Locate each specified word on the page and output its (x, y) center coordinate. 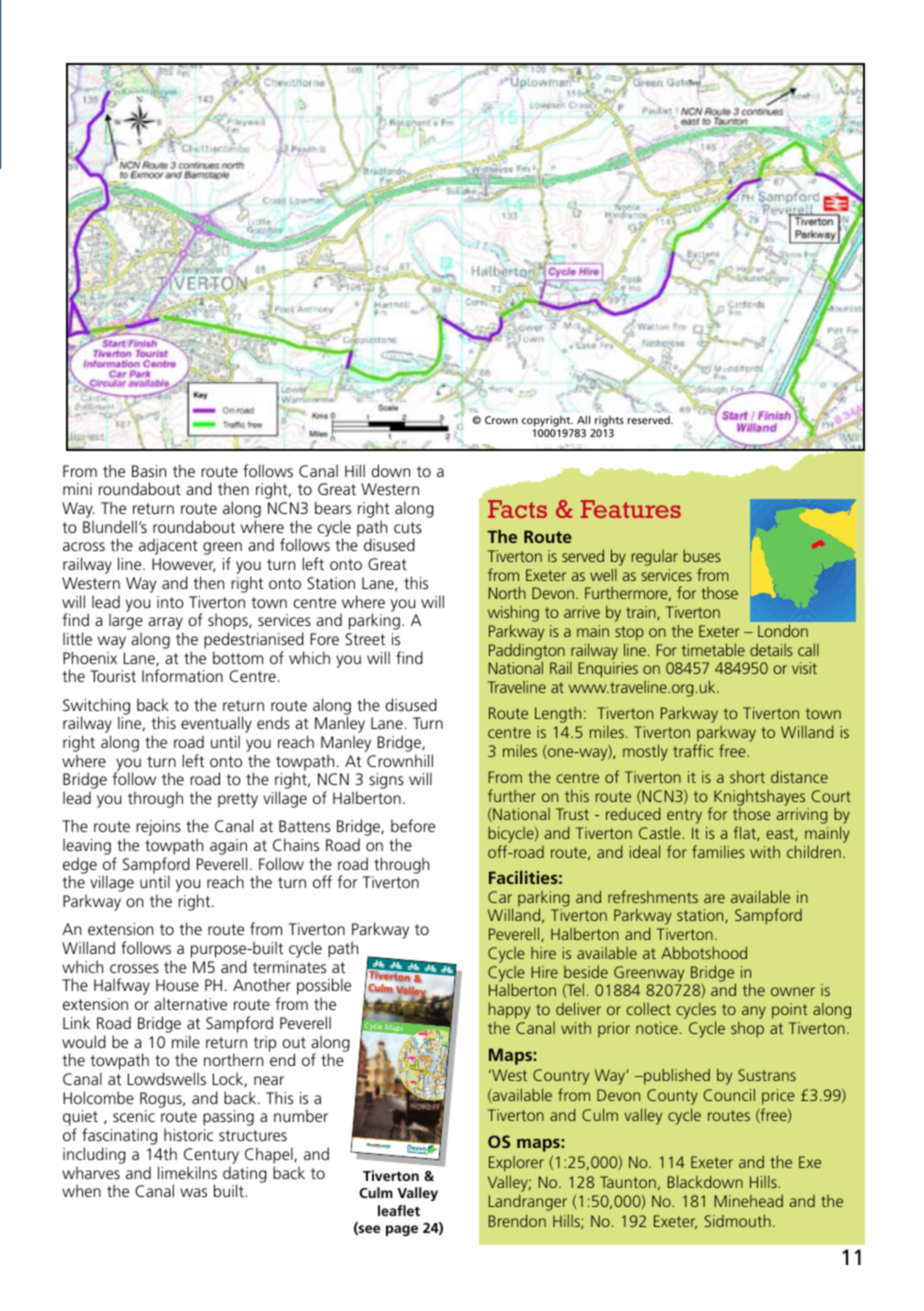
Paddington (527, 652)
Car (500, 897)
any (754, 1012)
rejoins (158, 828)
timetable (713, 649)
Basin (149, 471)
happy (509, 1012)
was (193, 1192)
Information (182, 675)
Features (631, 509)
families (718, 851)
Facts (517, 509)
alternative (190, 1003)
